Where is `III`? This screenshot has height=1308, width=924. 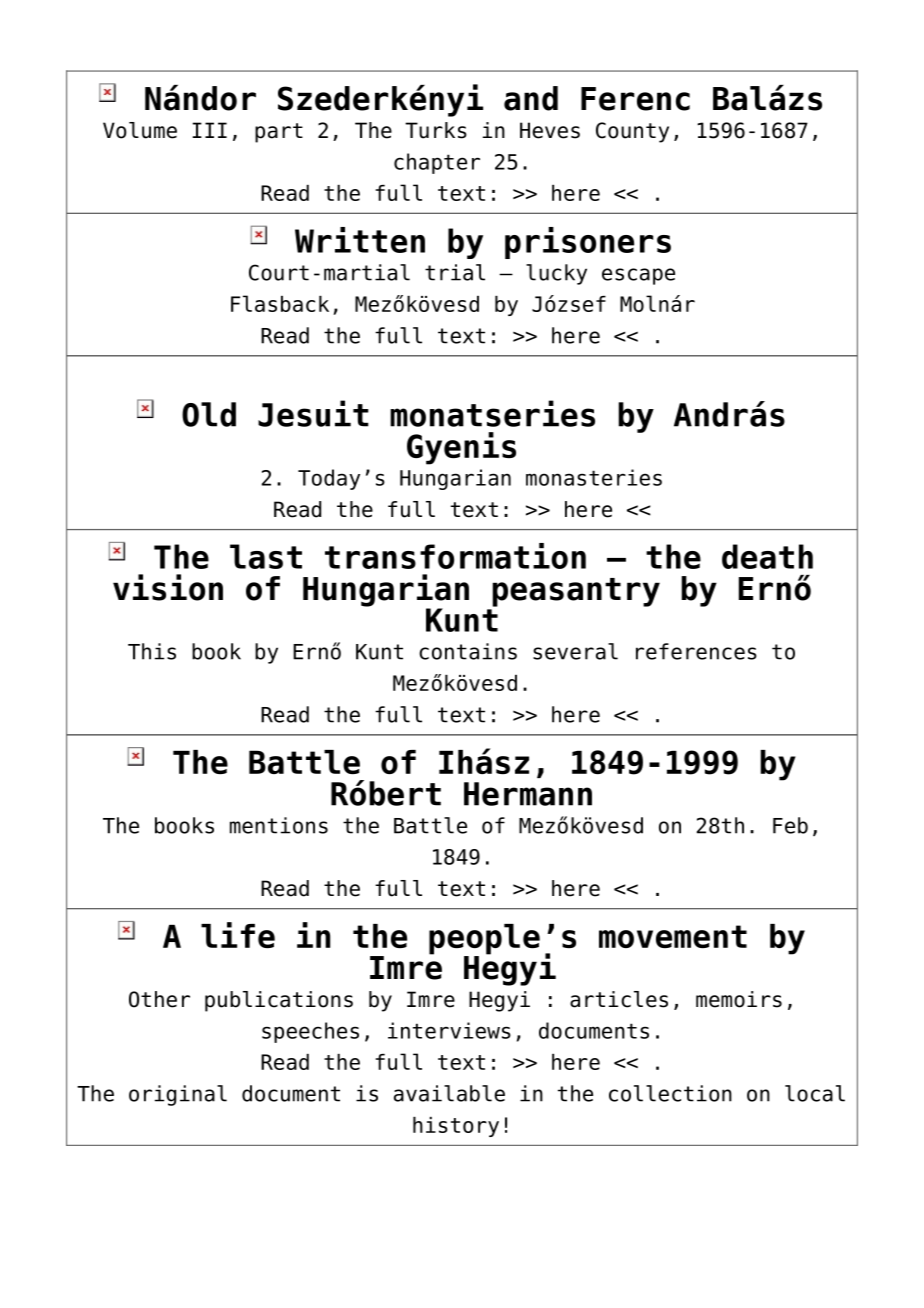
III is located at coordinates (210, 130).
